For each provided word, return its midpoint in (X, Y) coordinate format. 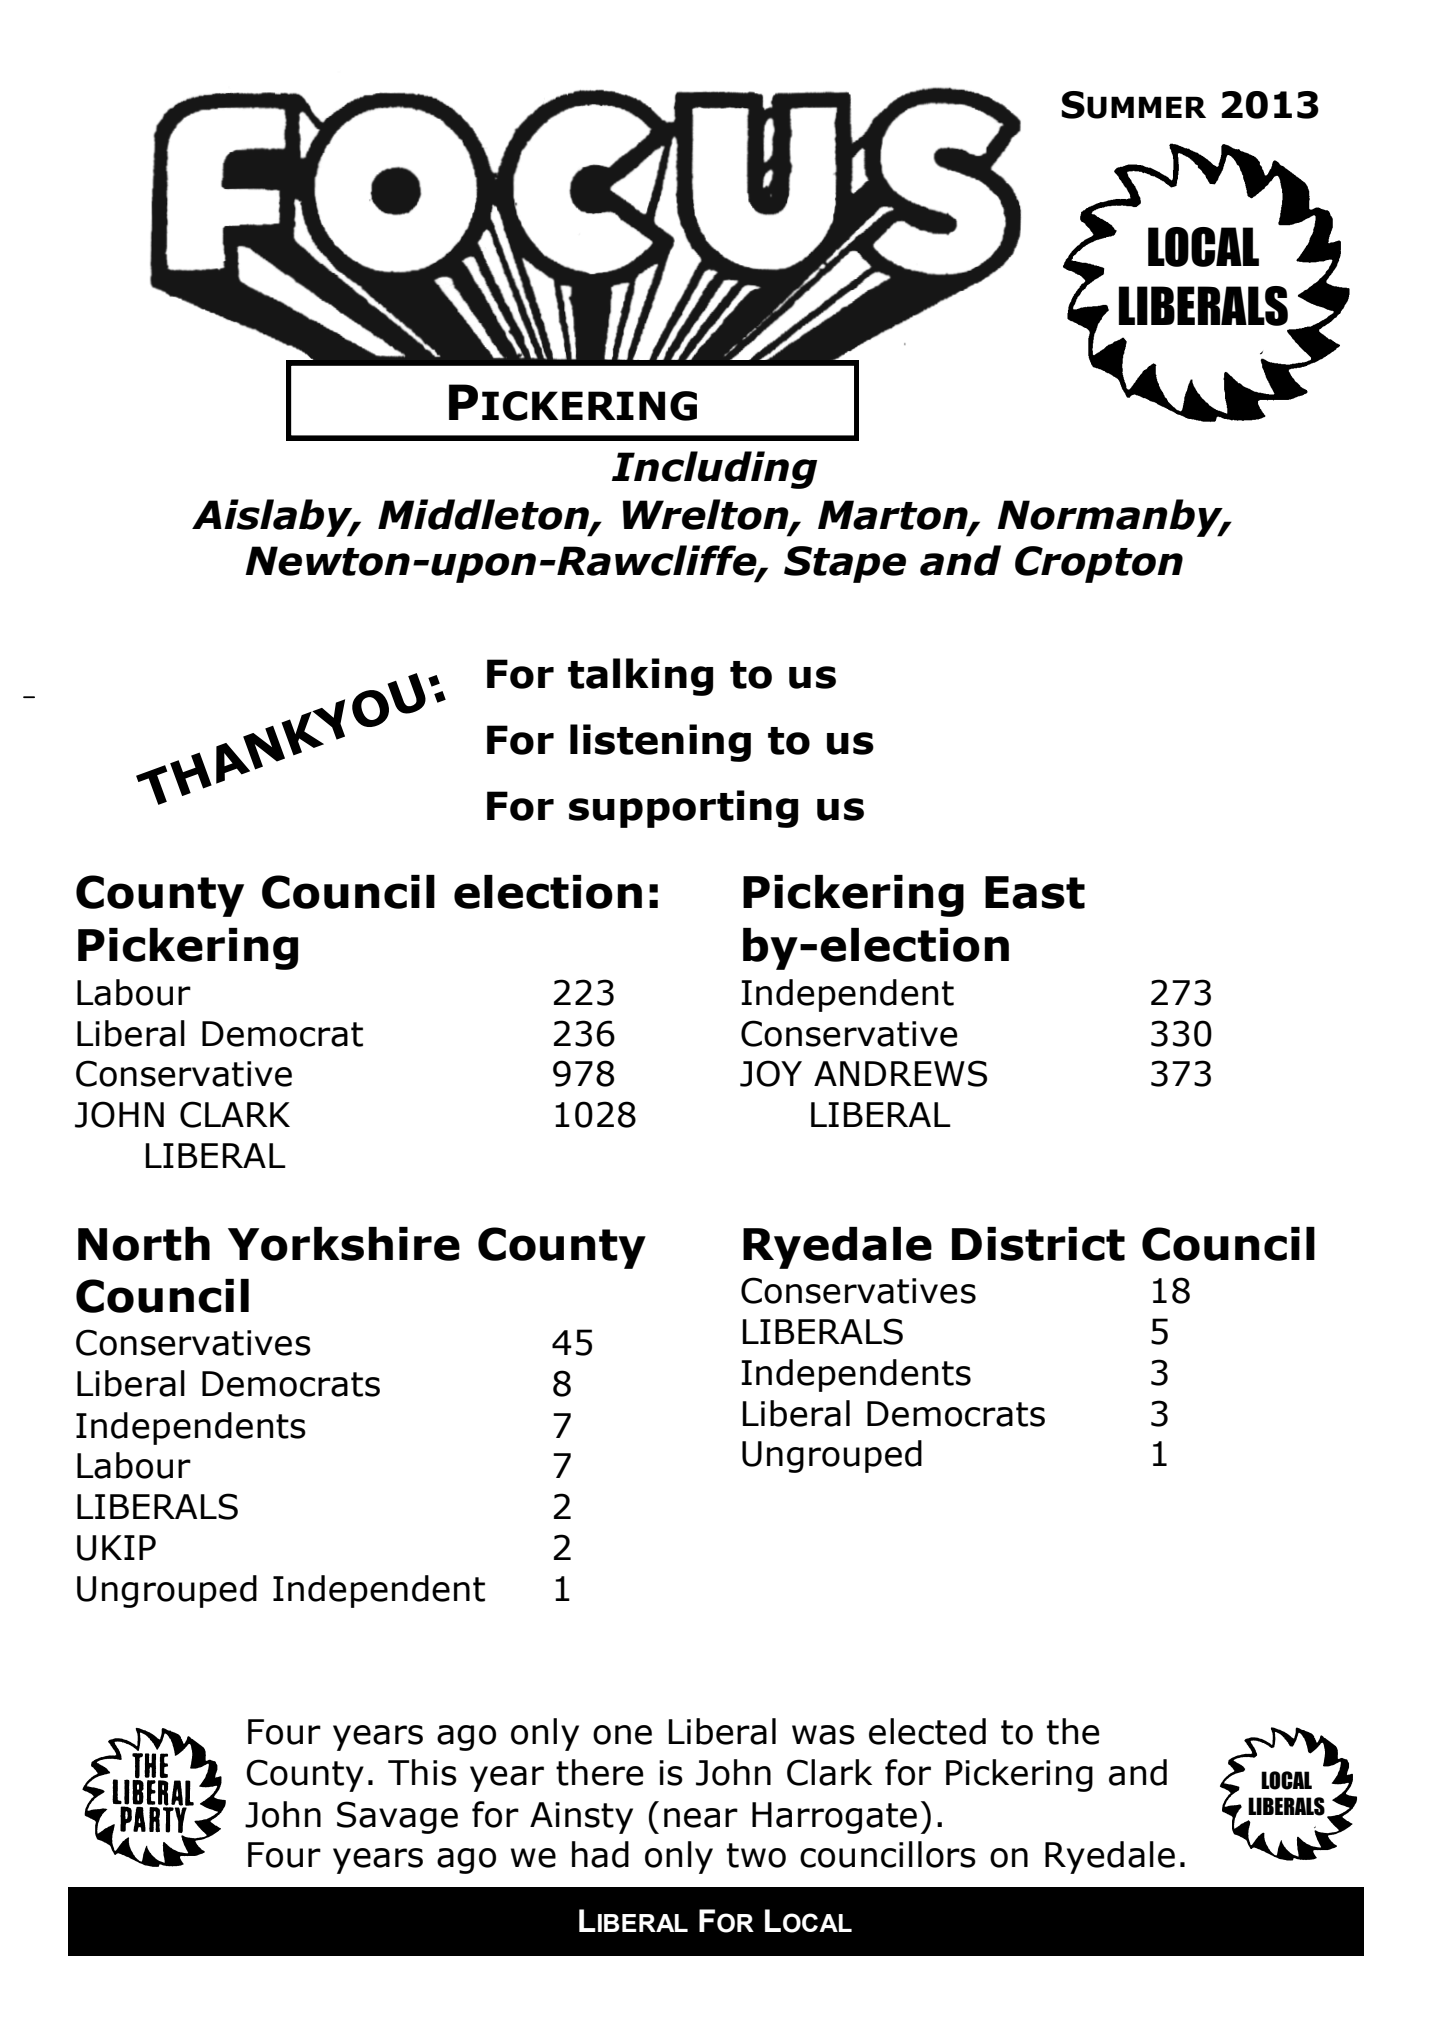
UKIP (116, 1548)
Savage (397, 1817)
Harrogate (834, 1818)
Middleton (484, 515)
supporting (683, 809)
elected (927, 1731)
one (622, 1735)
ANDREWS (900, 1073)
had (600, 1854)
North (144, 1244)
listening (660, 743)
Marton (894, 516)
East (1035, 892)
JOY (771, 1073)
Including (714, 470)
